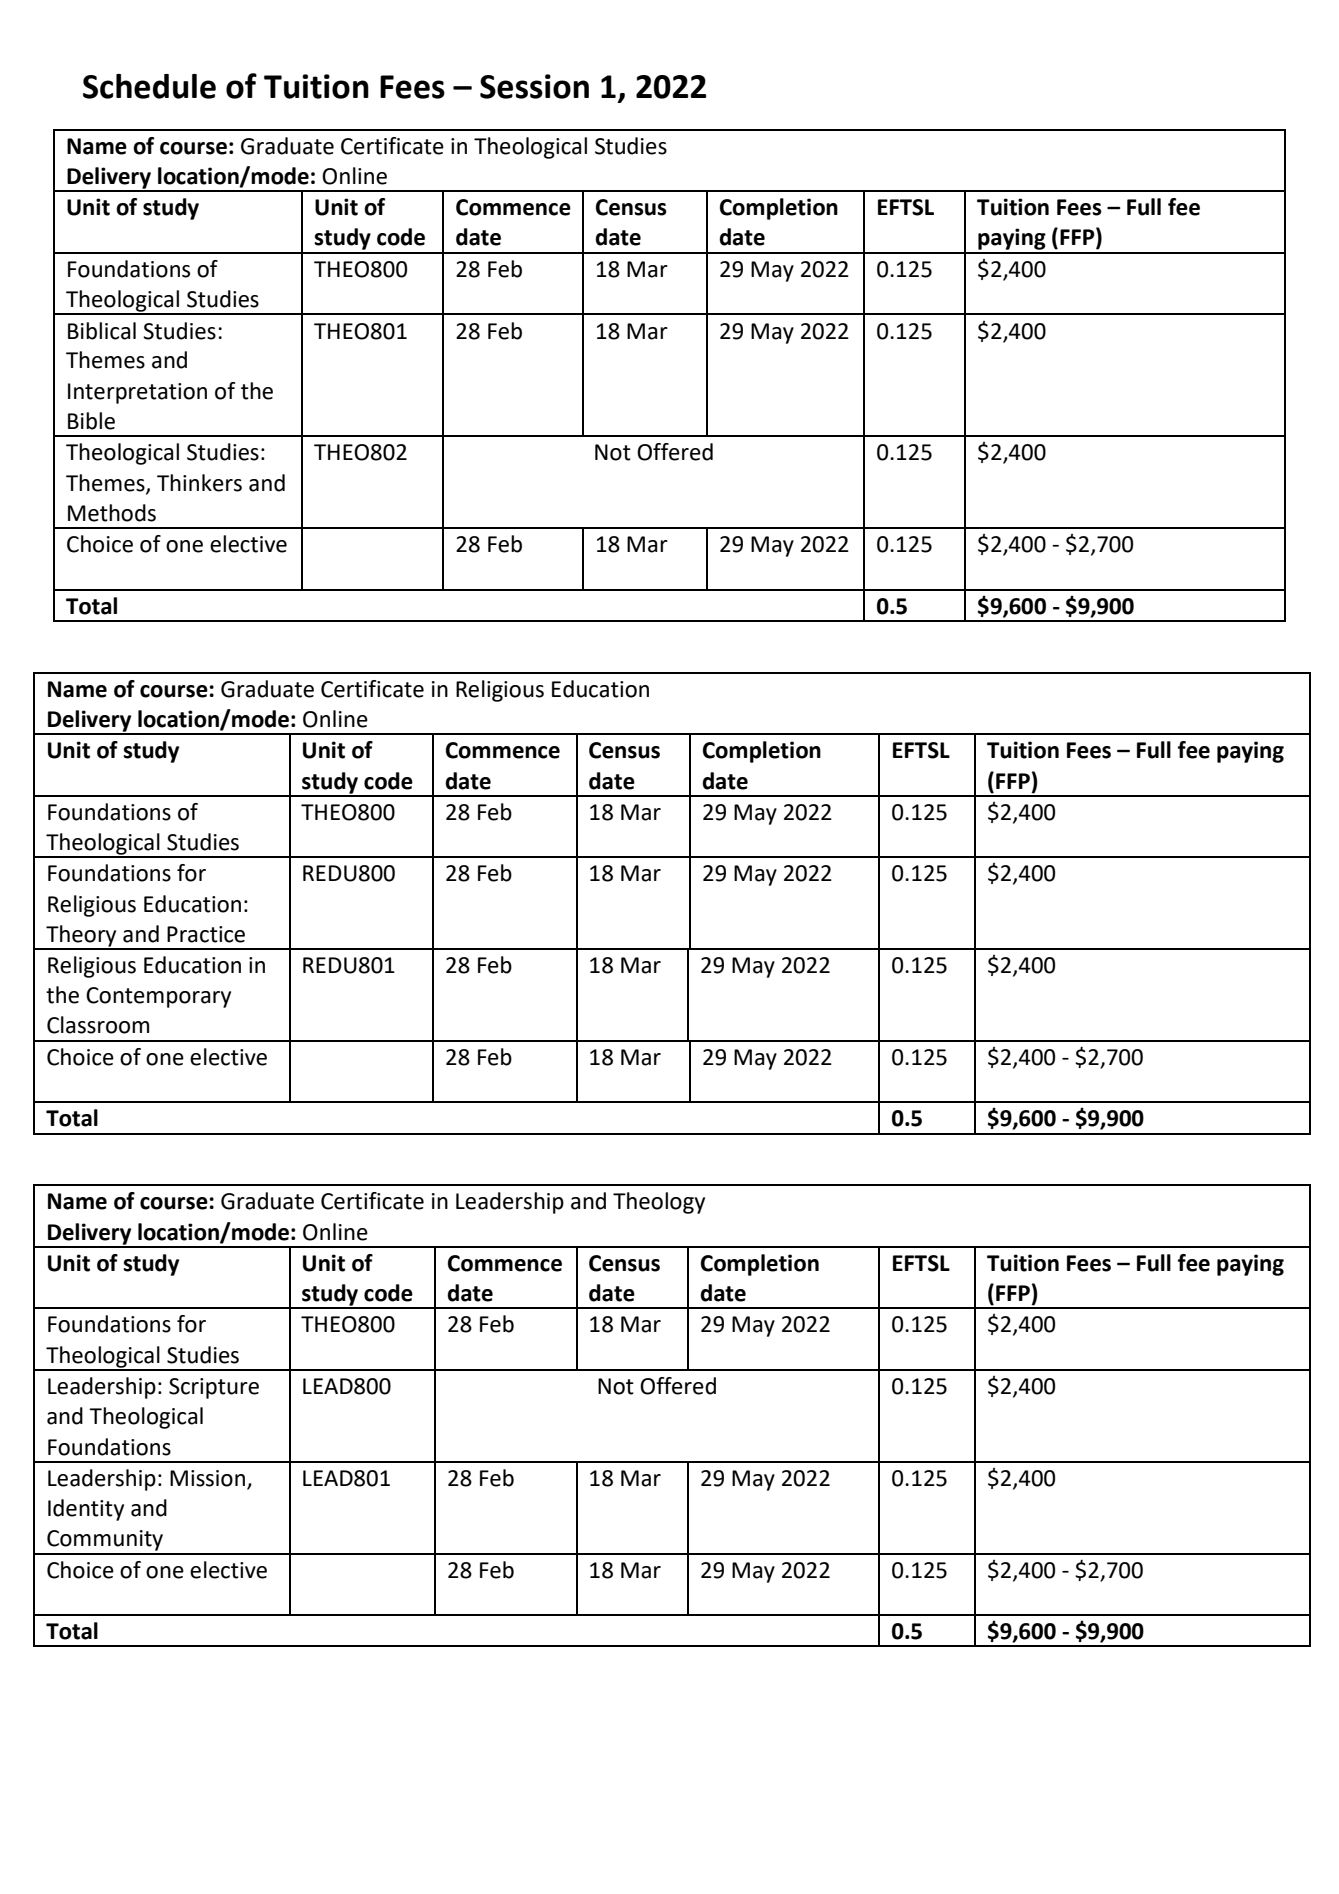 This screenshot has height=1894, width=1339. I want to click on Classroom, so click(98, 1025).
